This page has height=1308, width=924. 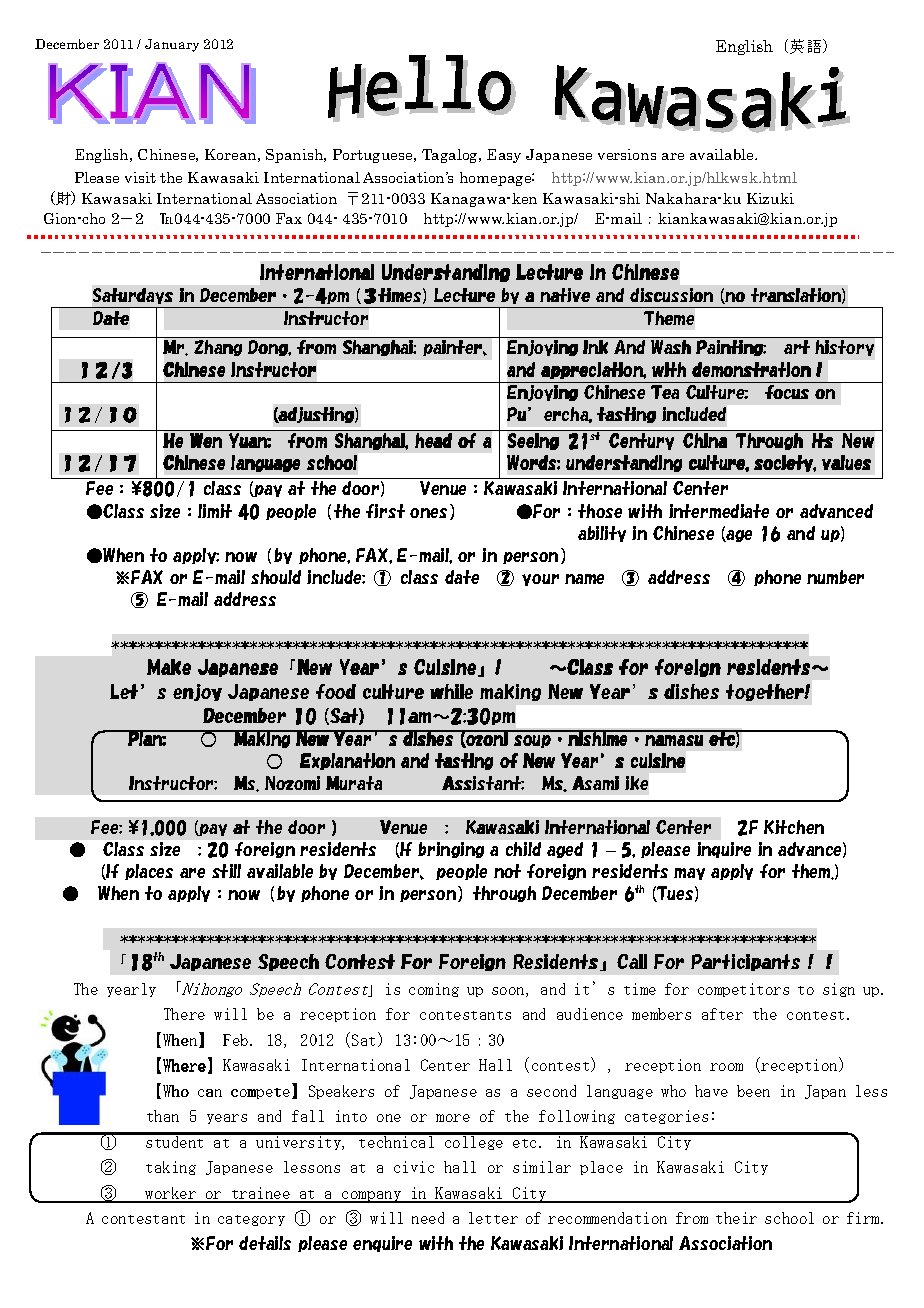 What do you see at coordinates (493, 1218) in the page?
I see `letter` at bounding box center [493, 1218].
